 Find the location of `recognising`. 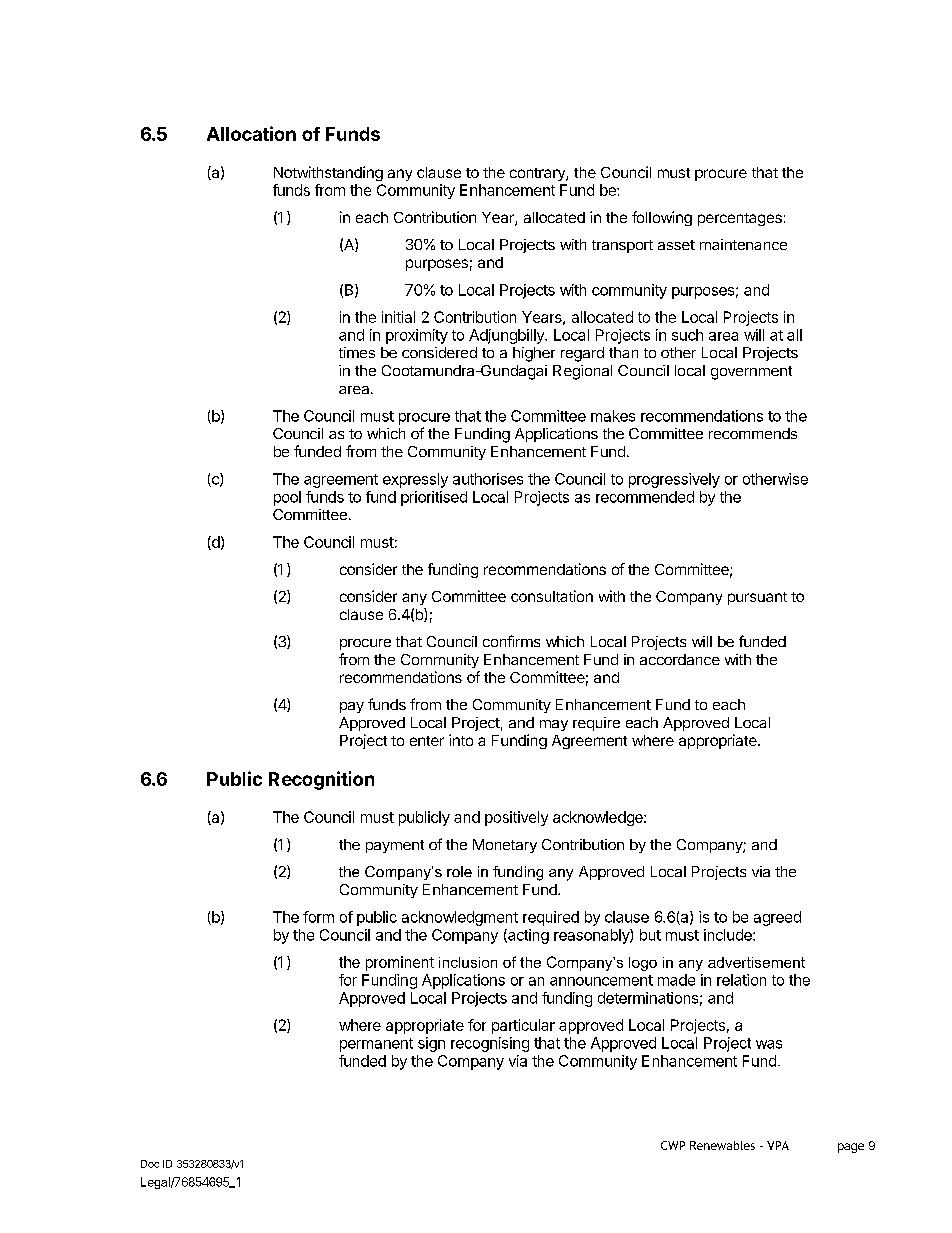

recognising is located at coordinates (490, 1044).
